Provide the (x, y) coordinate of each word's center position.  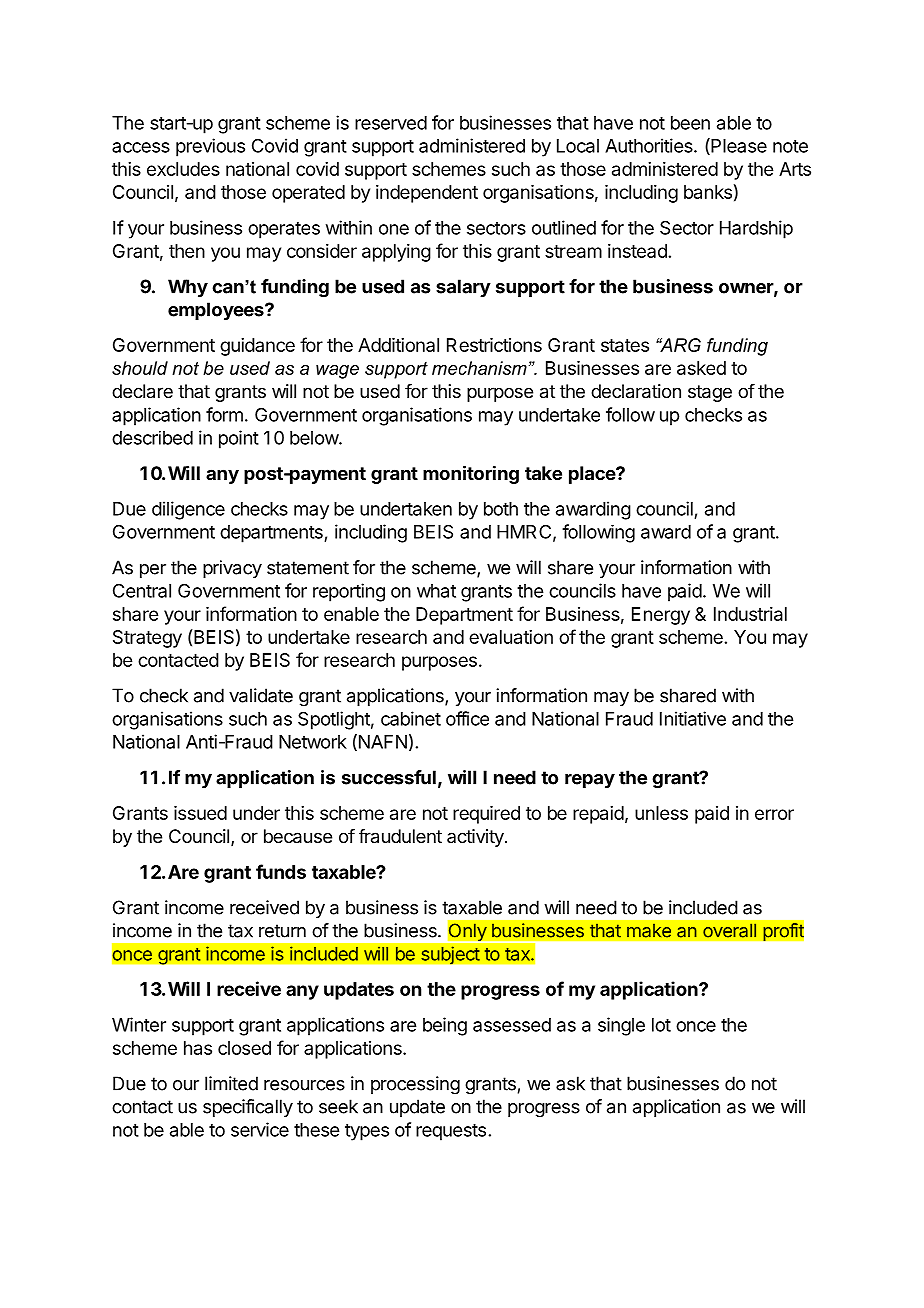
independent (427, 194)
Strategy (147, 639)
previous (210, 147)
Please (738, 146)
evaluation (511, 637)
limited (231, 1083)
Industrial (750, 614)
